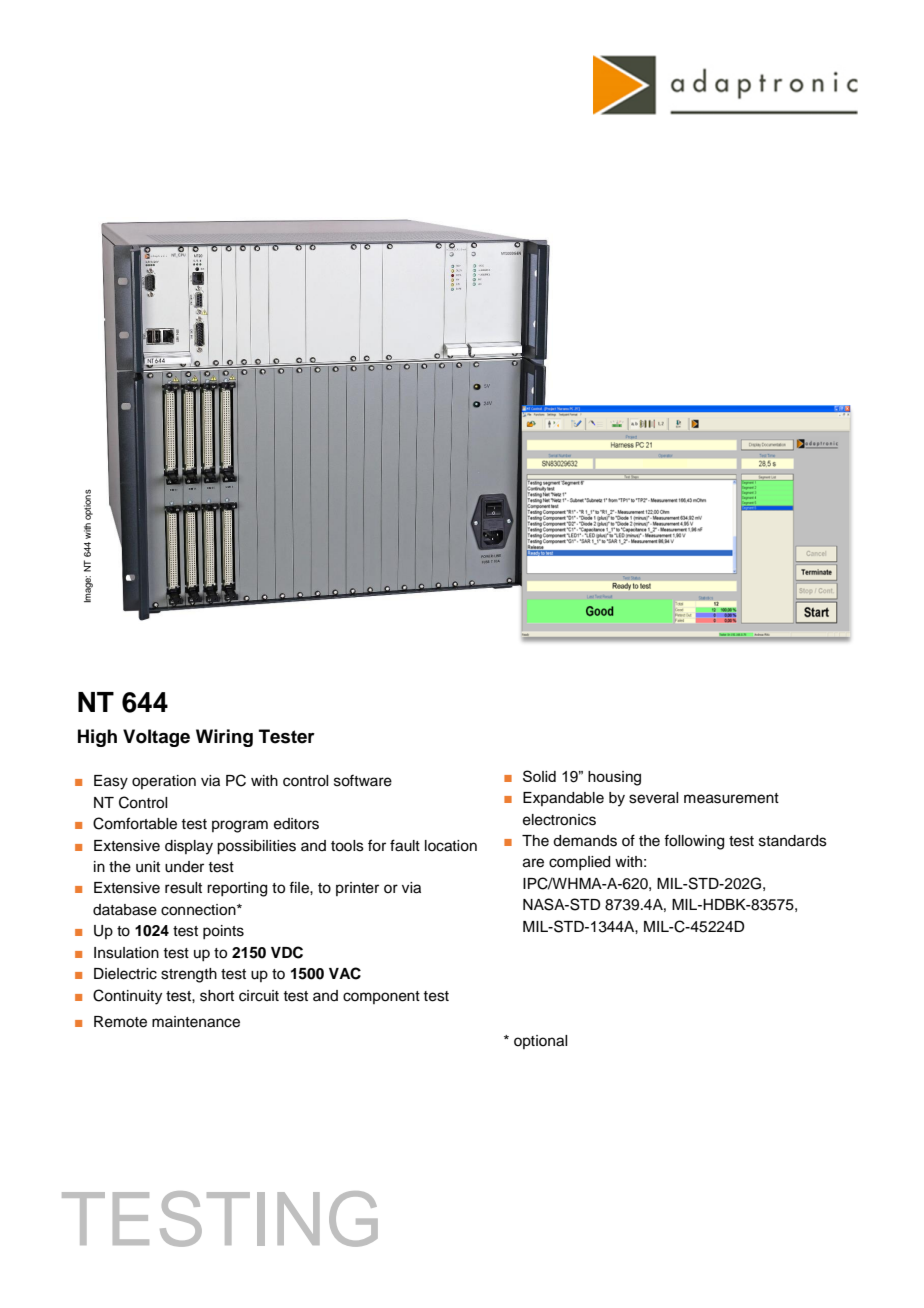 The height and width of the screenshot is (1308, 924). Describe the element at coordinates (381, 997) in the screenshot. I see `component` at that location.
